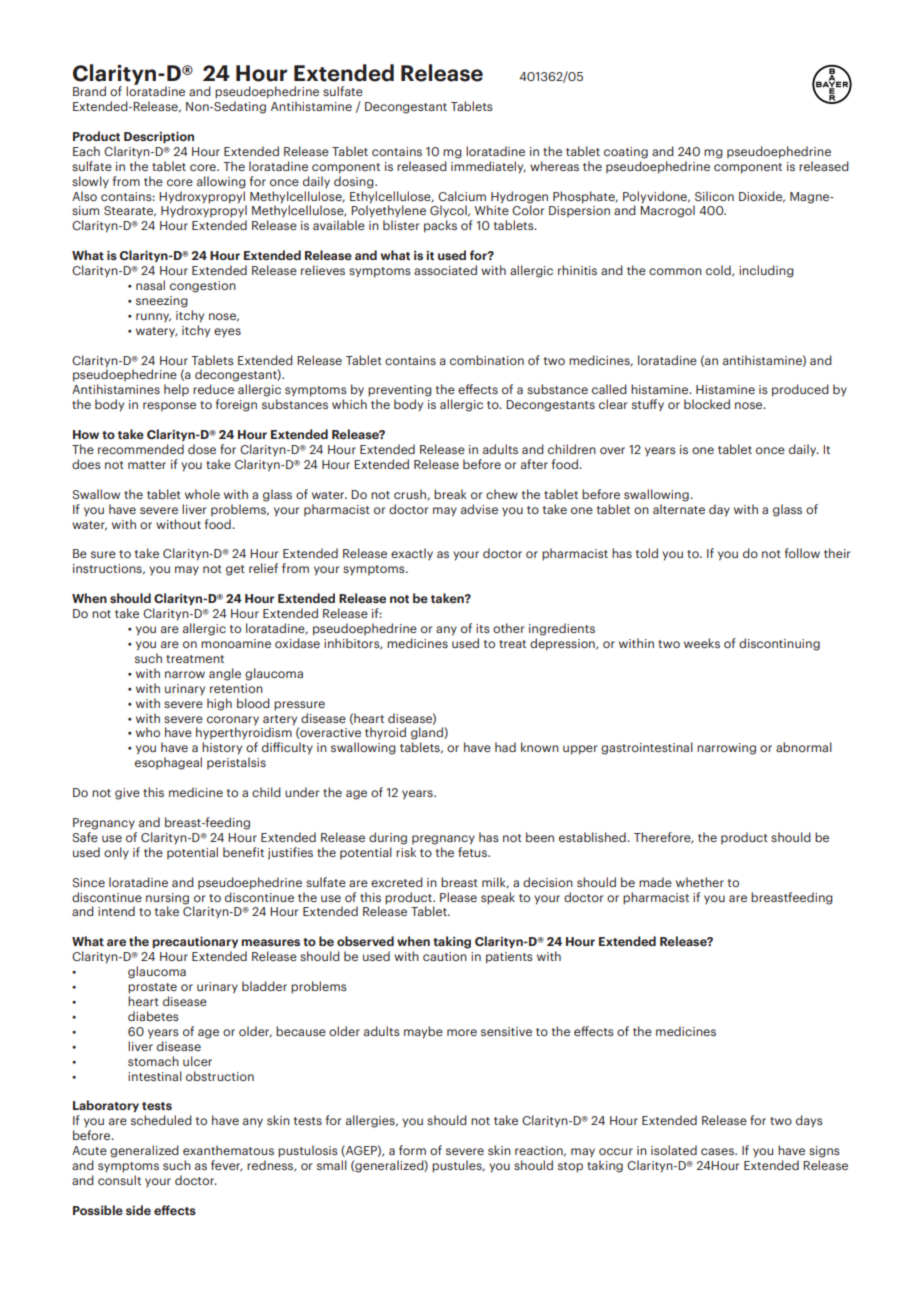  I want to click on fetus, so click(474, 852).
